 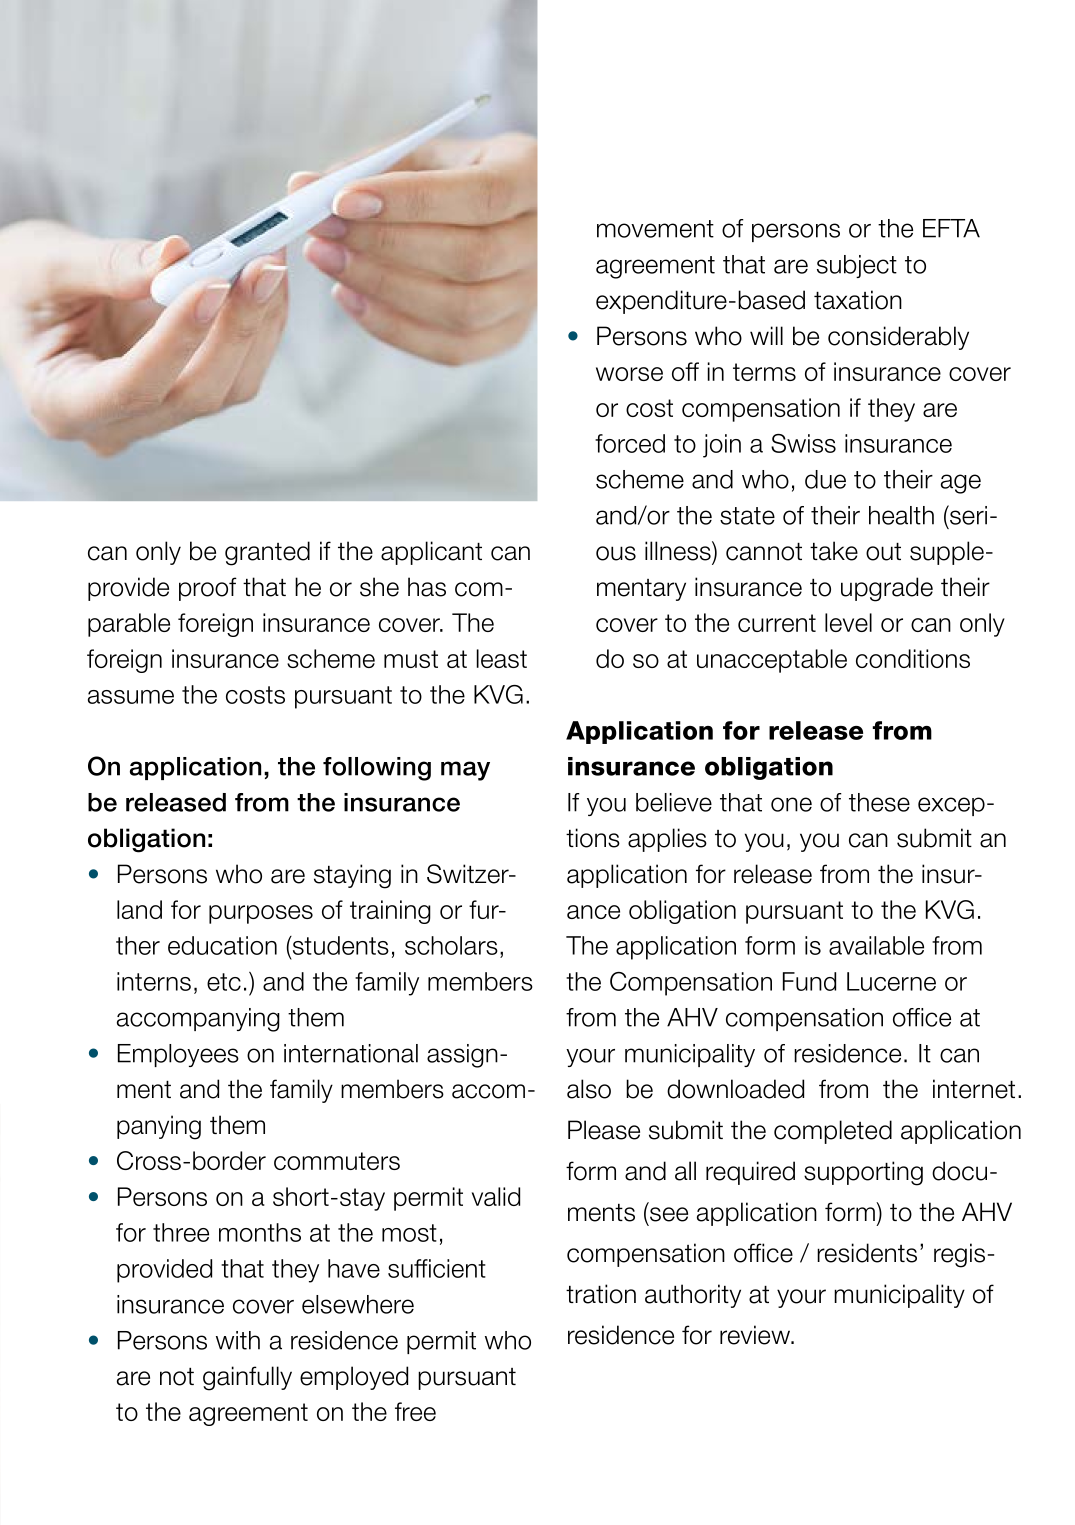 What do you see at coordinates (267, 553) in the page?
I see `granted` at bounding box center [267, 553].
